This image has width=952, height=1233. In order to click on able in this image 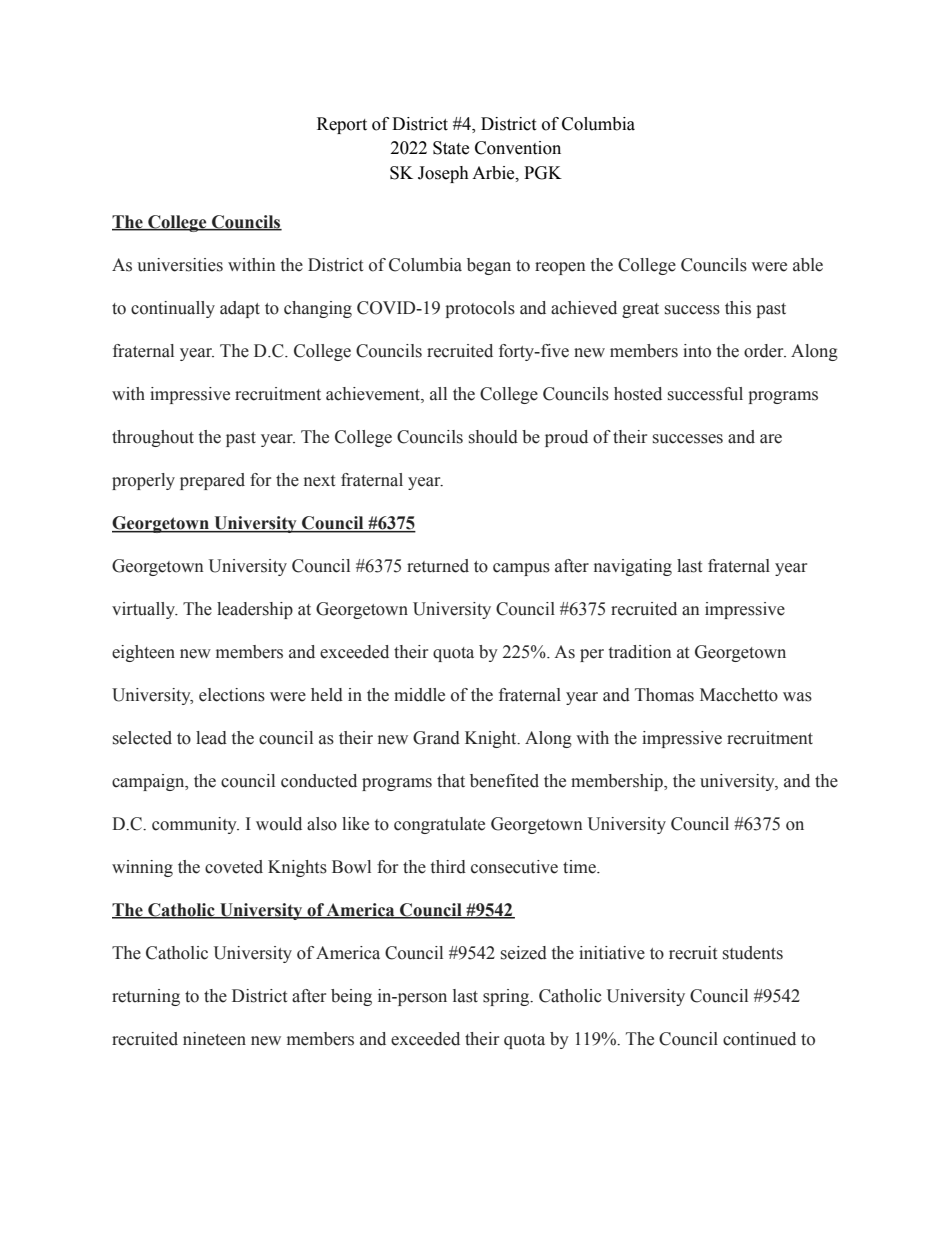, I will do `click(808, 265)`.
